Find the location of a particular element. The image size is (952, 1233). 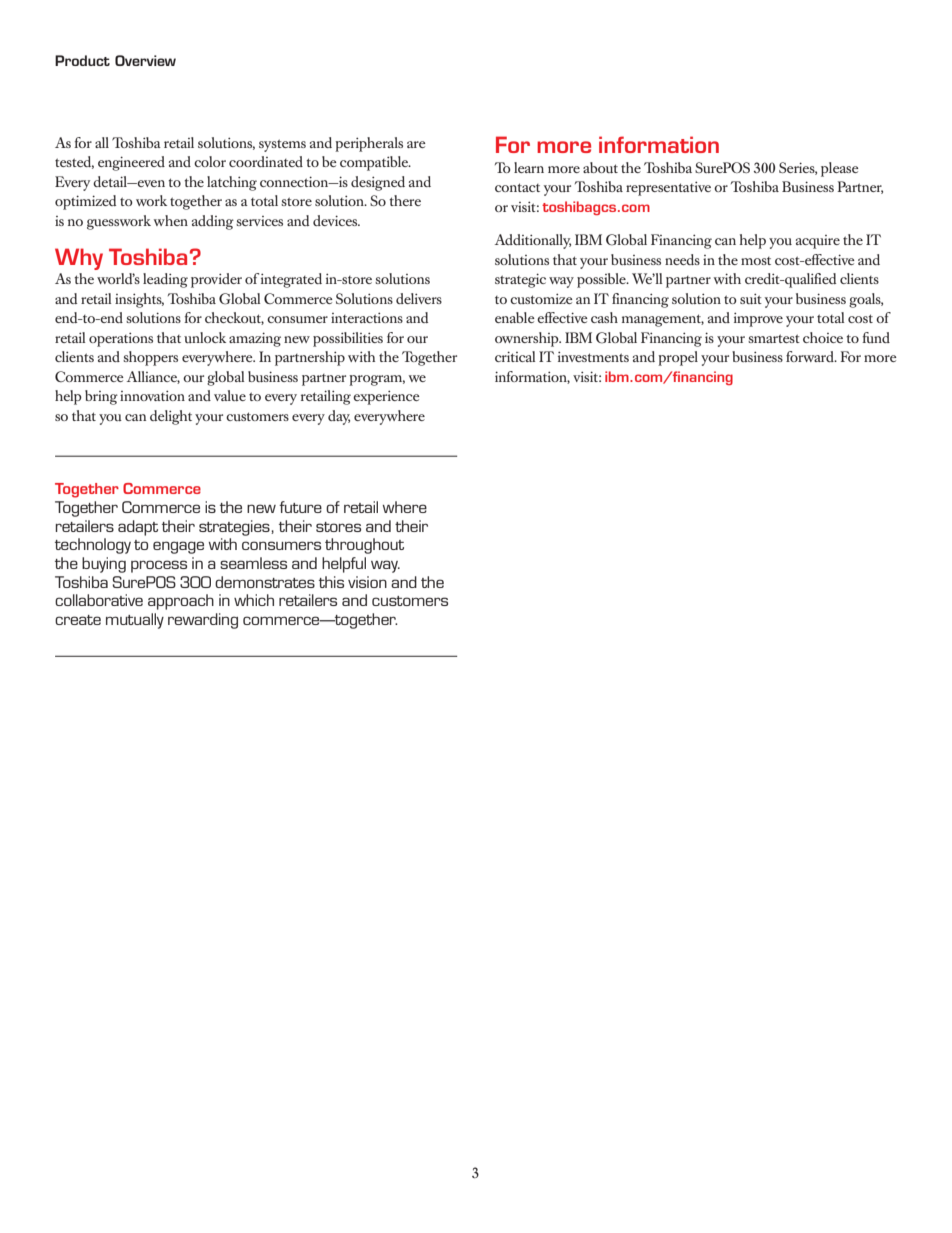

Additionally is located at coordinates (533, 241).
